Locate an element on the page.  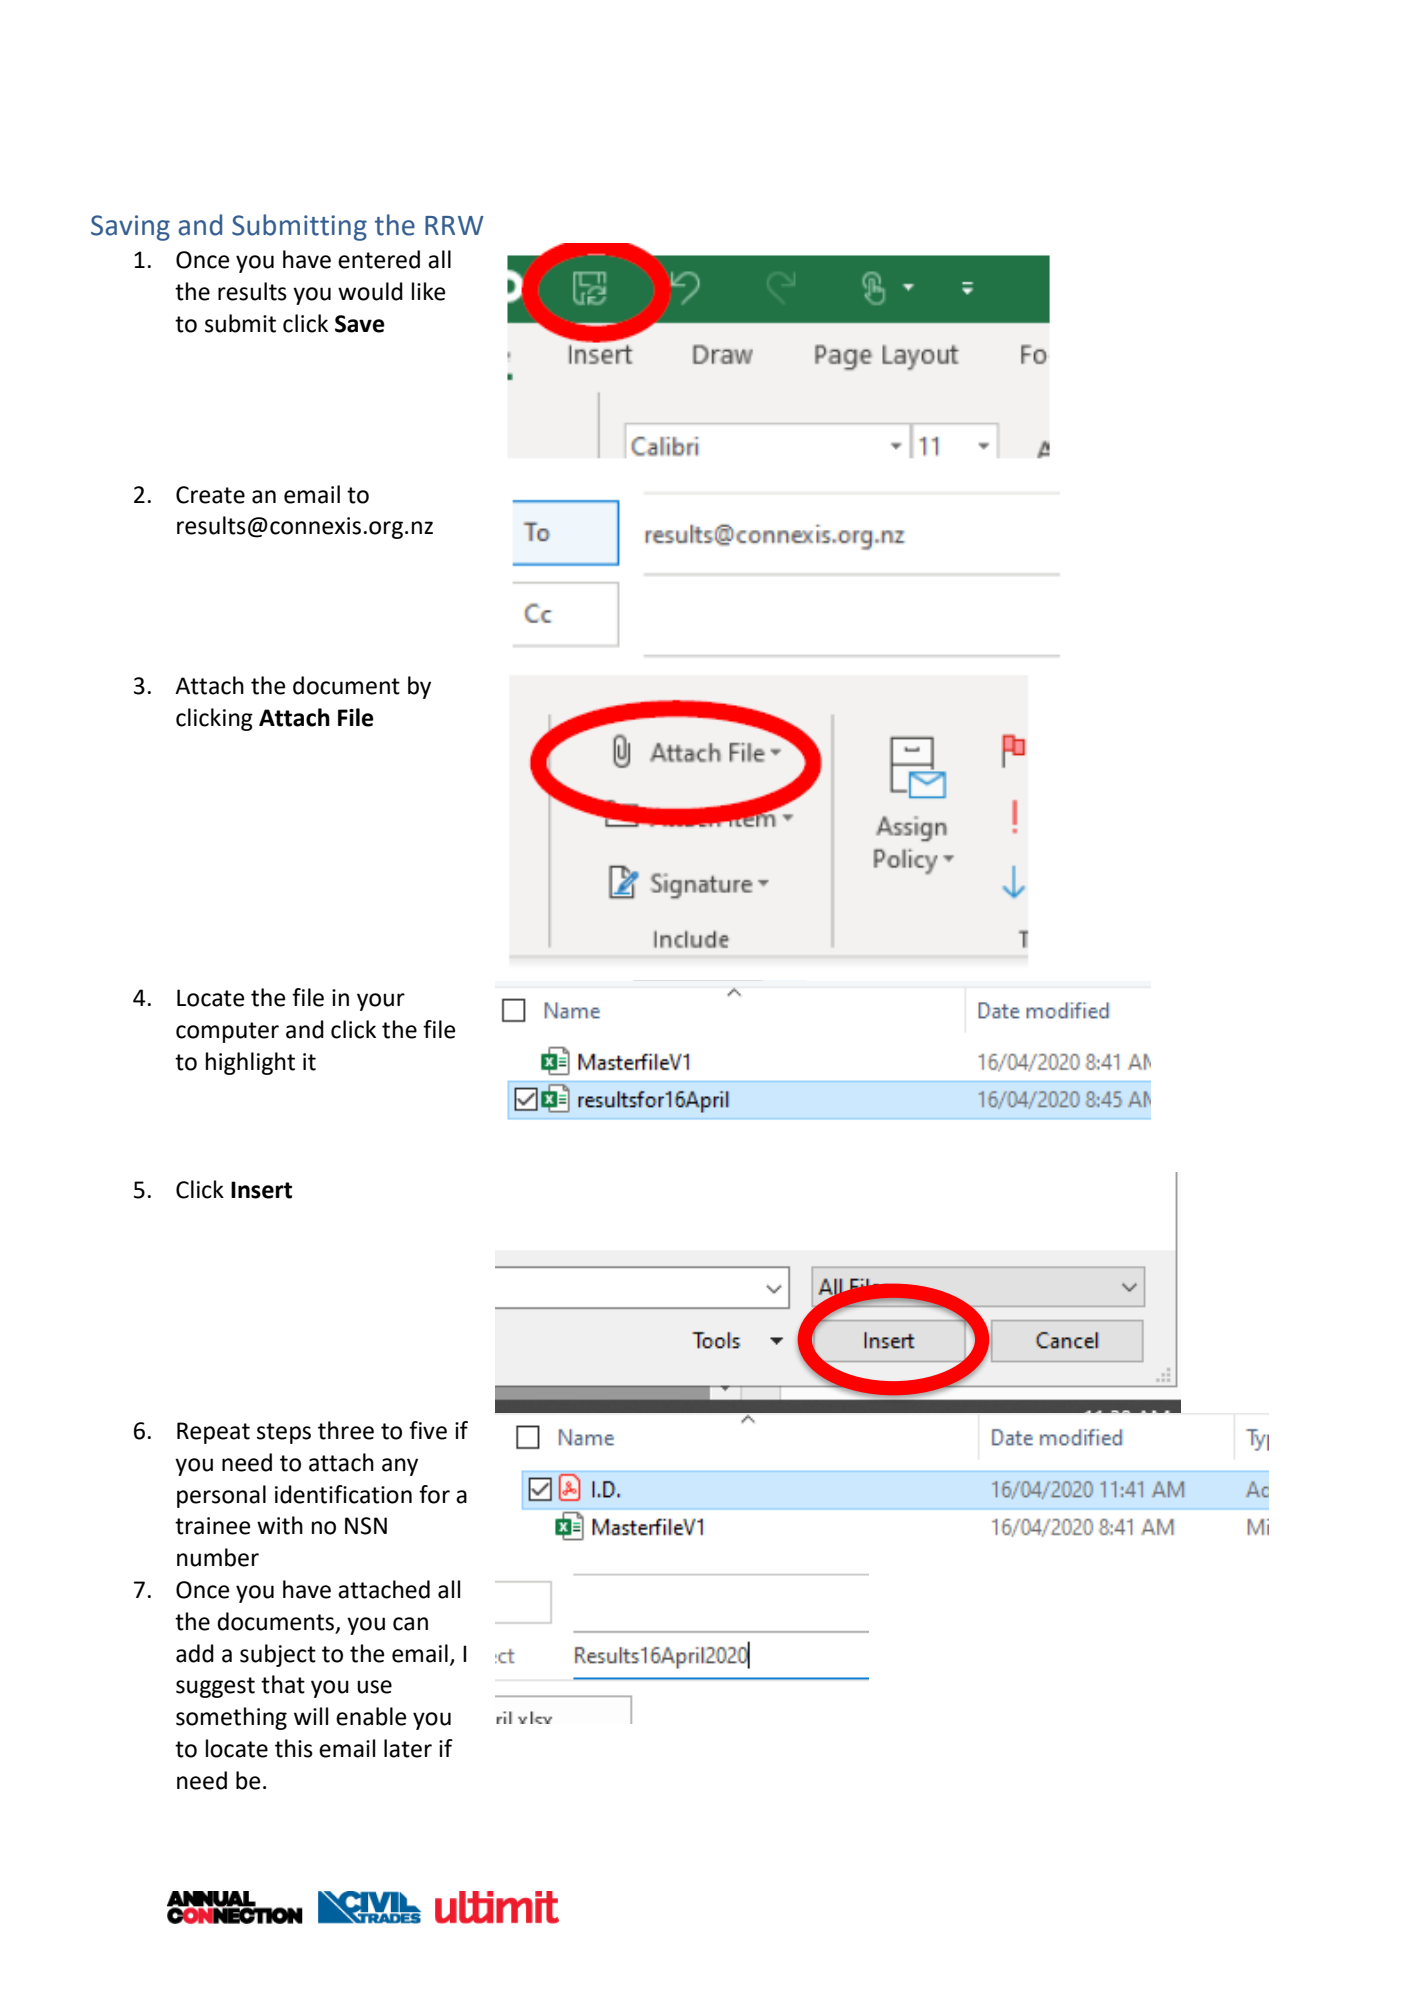
entered is located at coordinates (379, 259).
